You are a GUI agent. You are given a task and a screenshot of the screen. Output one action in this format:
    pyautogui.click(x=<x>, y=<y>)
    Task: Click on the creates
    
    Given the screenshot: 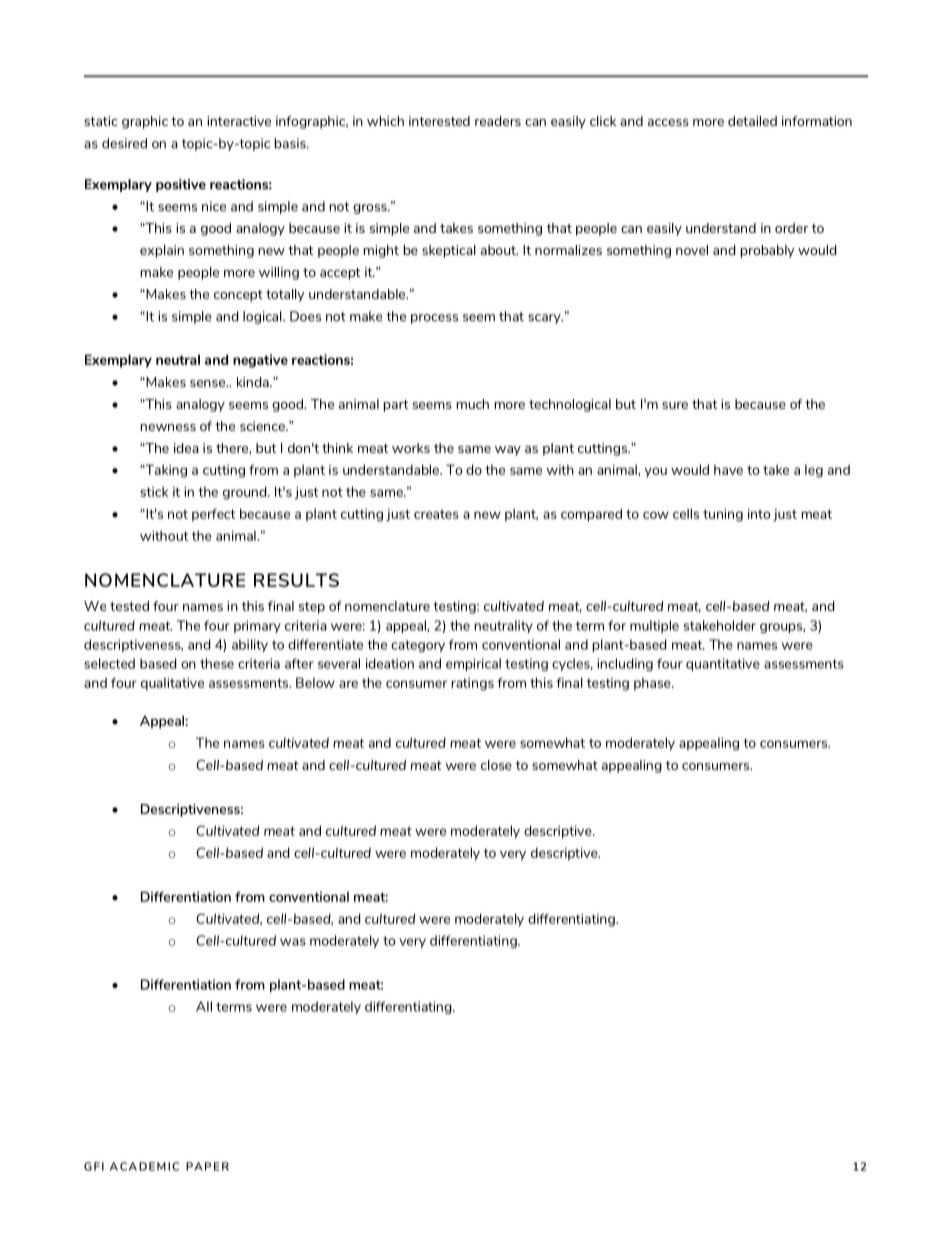 What is the action you would take?
    pyautogui.click(x=436, y=514)
